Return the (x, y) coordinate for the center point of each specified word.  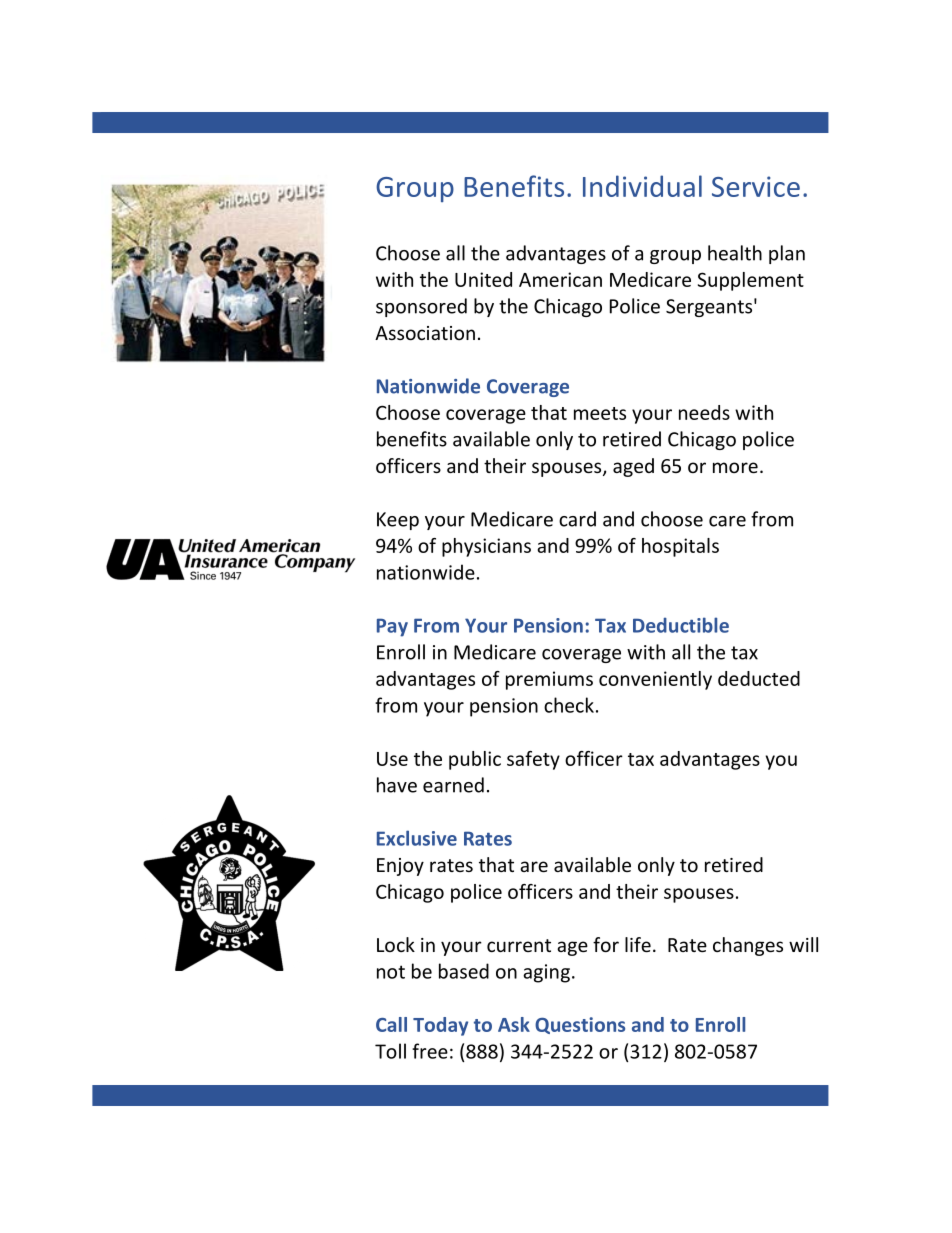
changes (748, 946)
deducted (759, 678)
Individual (642, 186)
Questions (580, 1025)
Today (440, 1026)
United (483, 279)
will (803, 944)
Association (425, 333)
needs (704, 412)
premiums (549, 680)
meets (600, 413)
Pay (392, 627)
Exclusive (417, 838)
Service (756, 186)
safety (533, 760)
